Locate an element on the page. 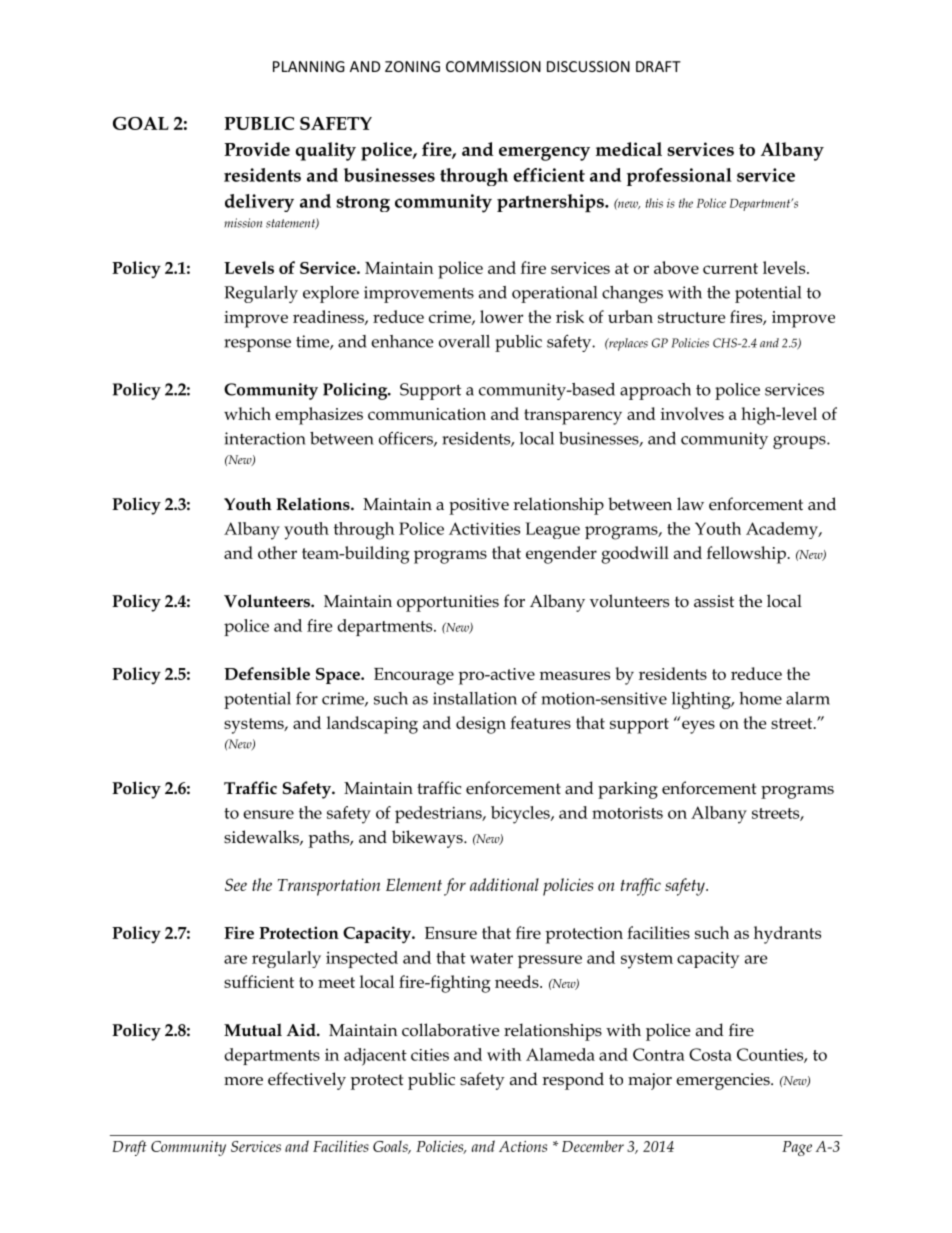 The width and height of the document is (952, 1233). features is located at coordinates (540, 722).
